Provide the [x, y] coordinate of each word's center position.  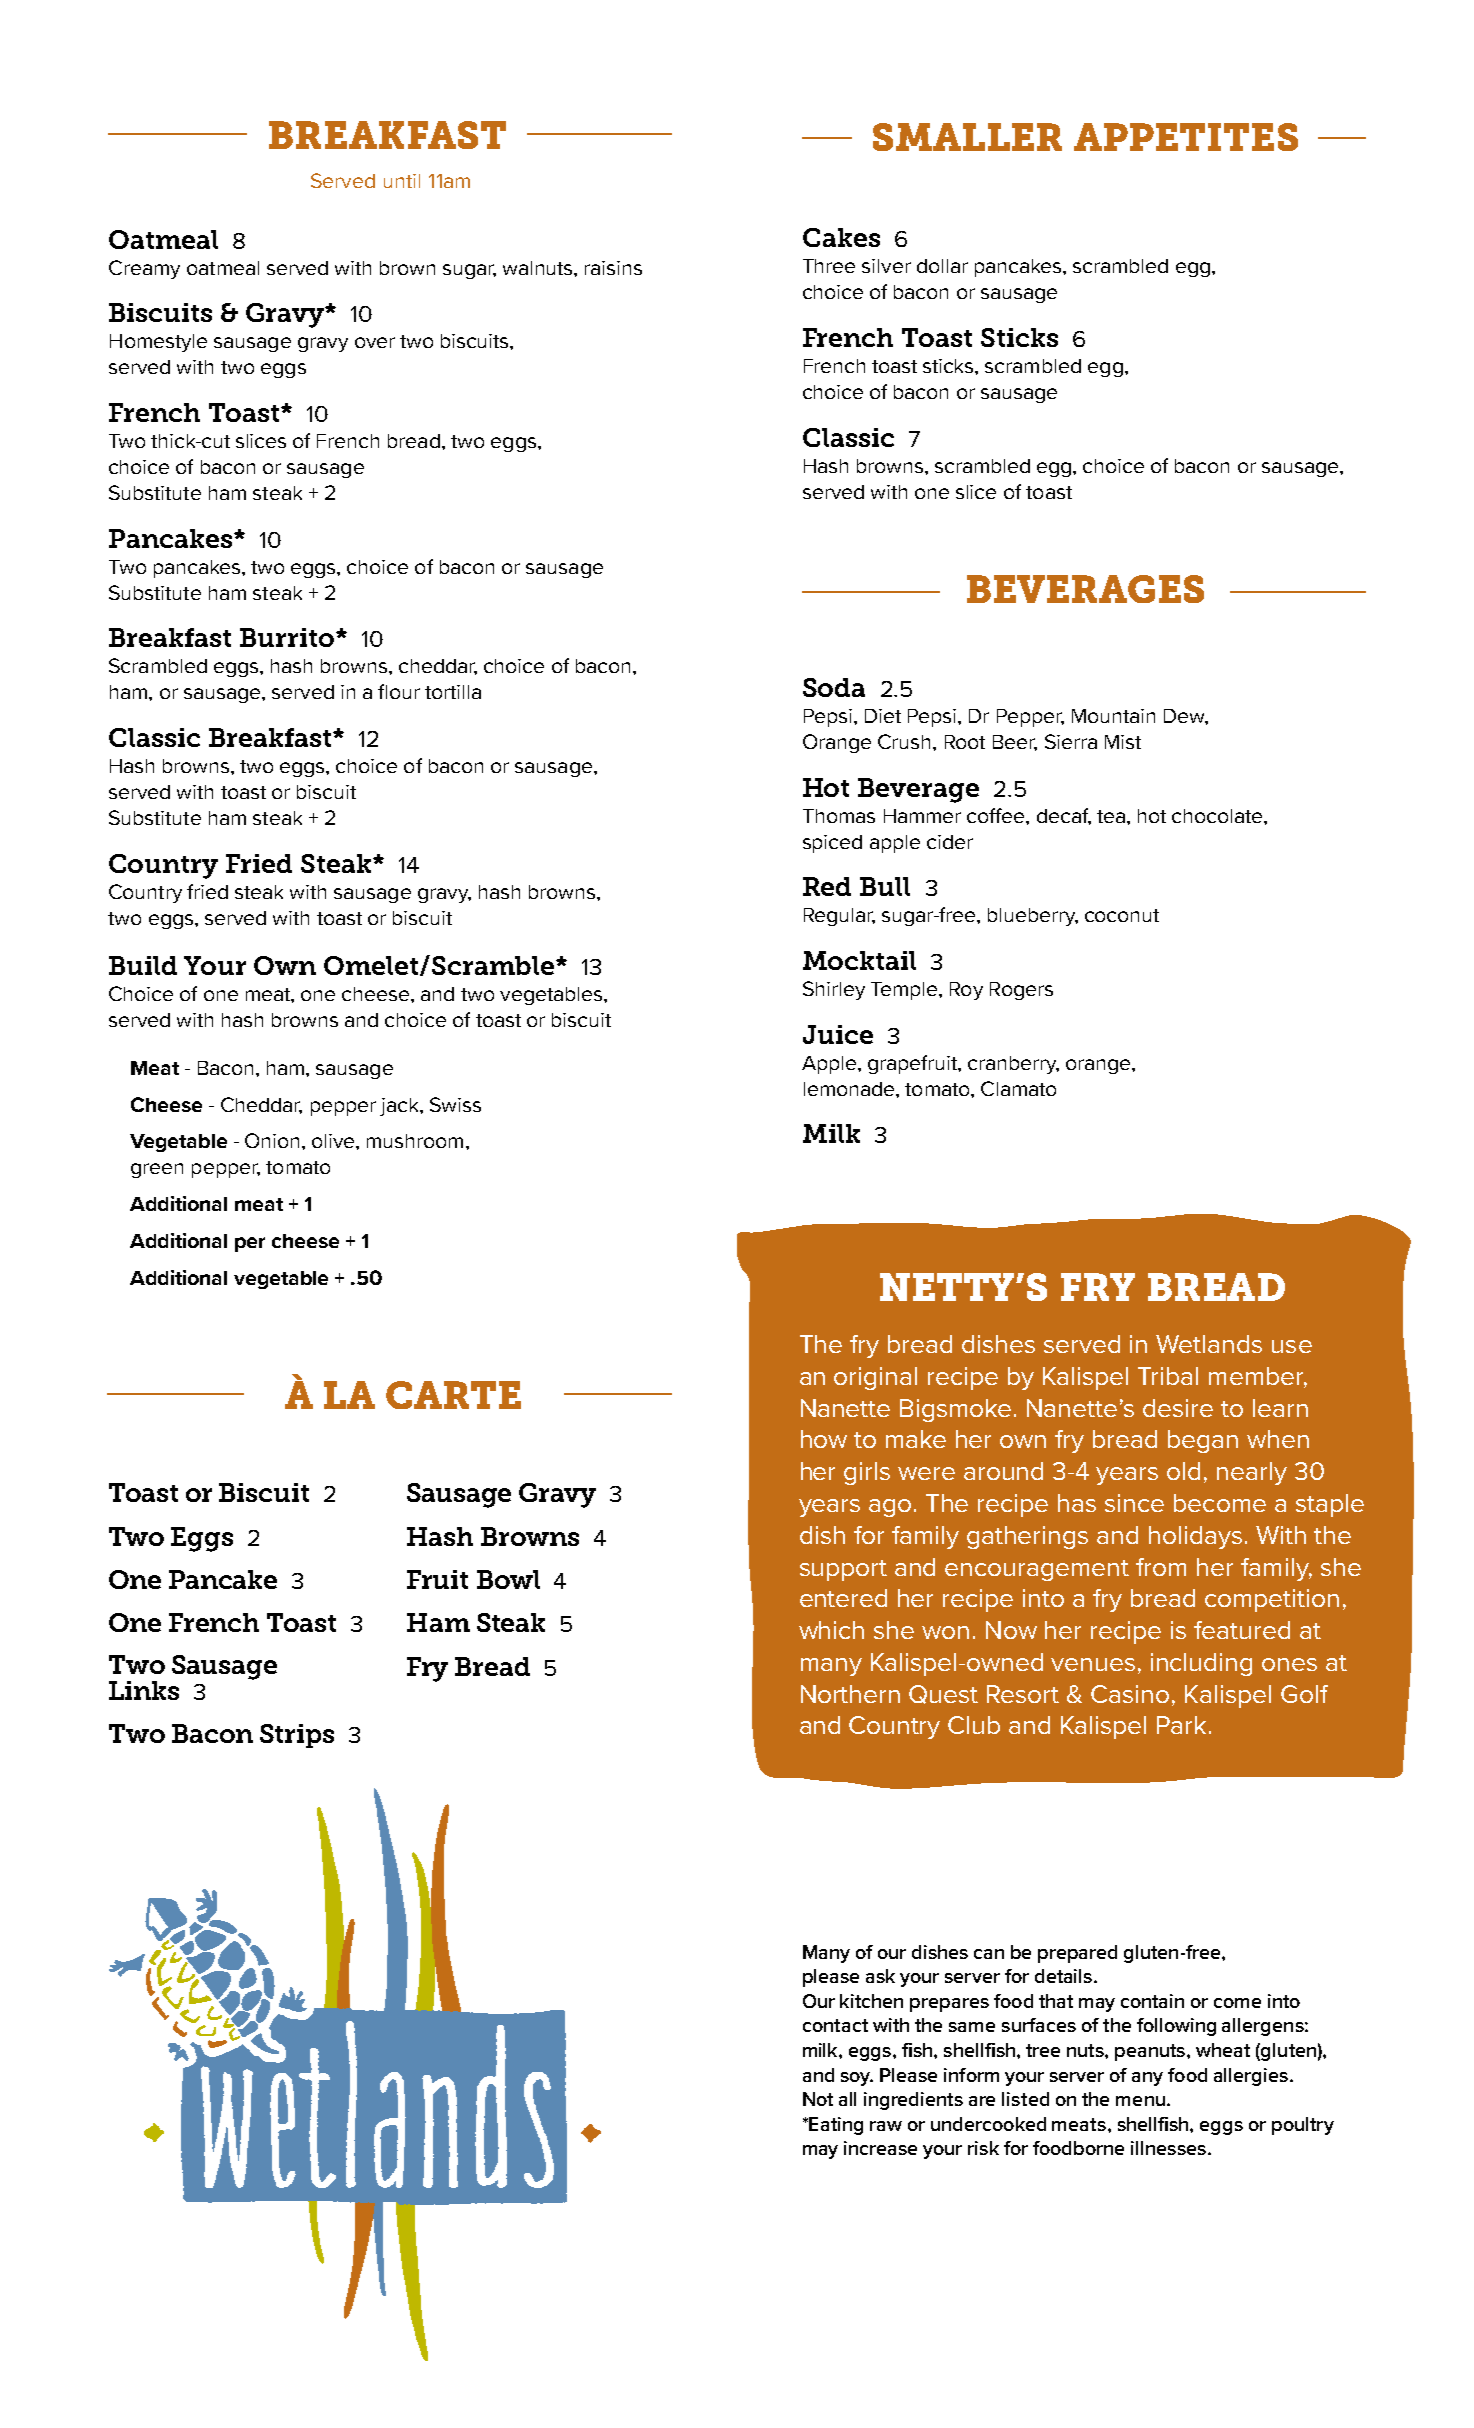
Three [829, 266]
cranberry [1013, 1065]
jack [400, 1107]
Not [818, 2099]
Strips [297, 1736]
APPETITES [1186, 137]
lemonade [850, 1089]
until [402, 181]
